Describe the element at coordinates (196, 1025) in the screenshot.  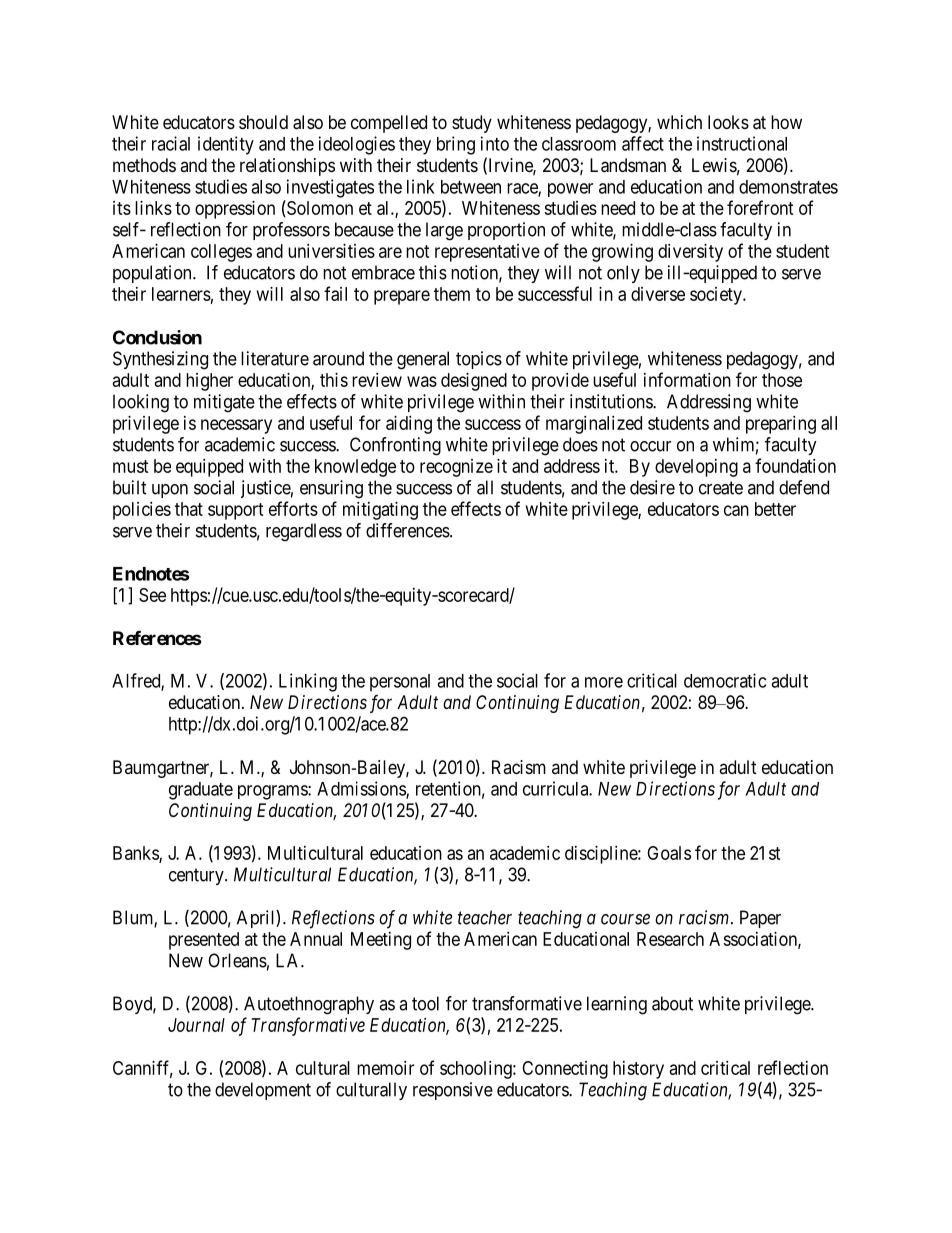
I see `Journal` at that location.
